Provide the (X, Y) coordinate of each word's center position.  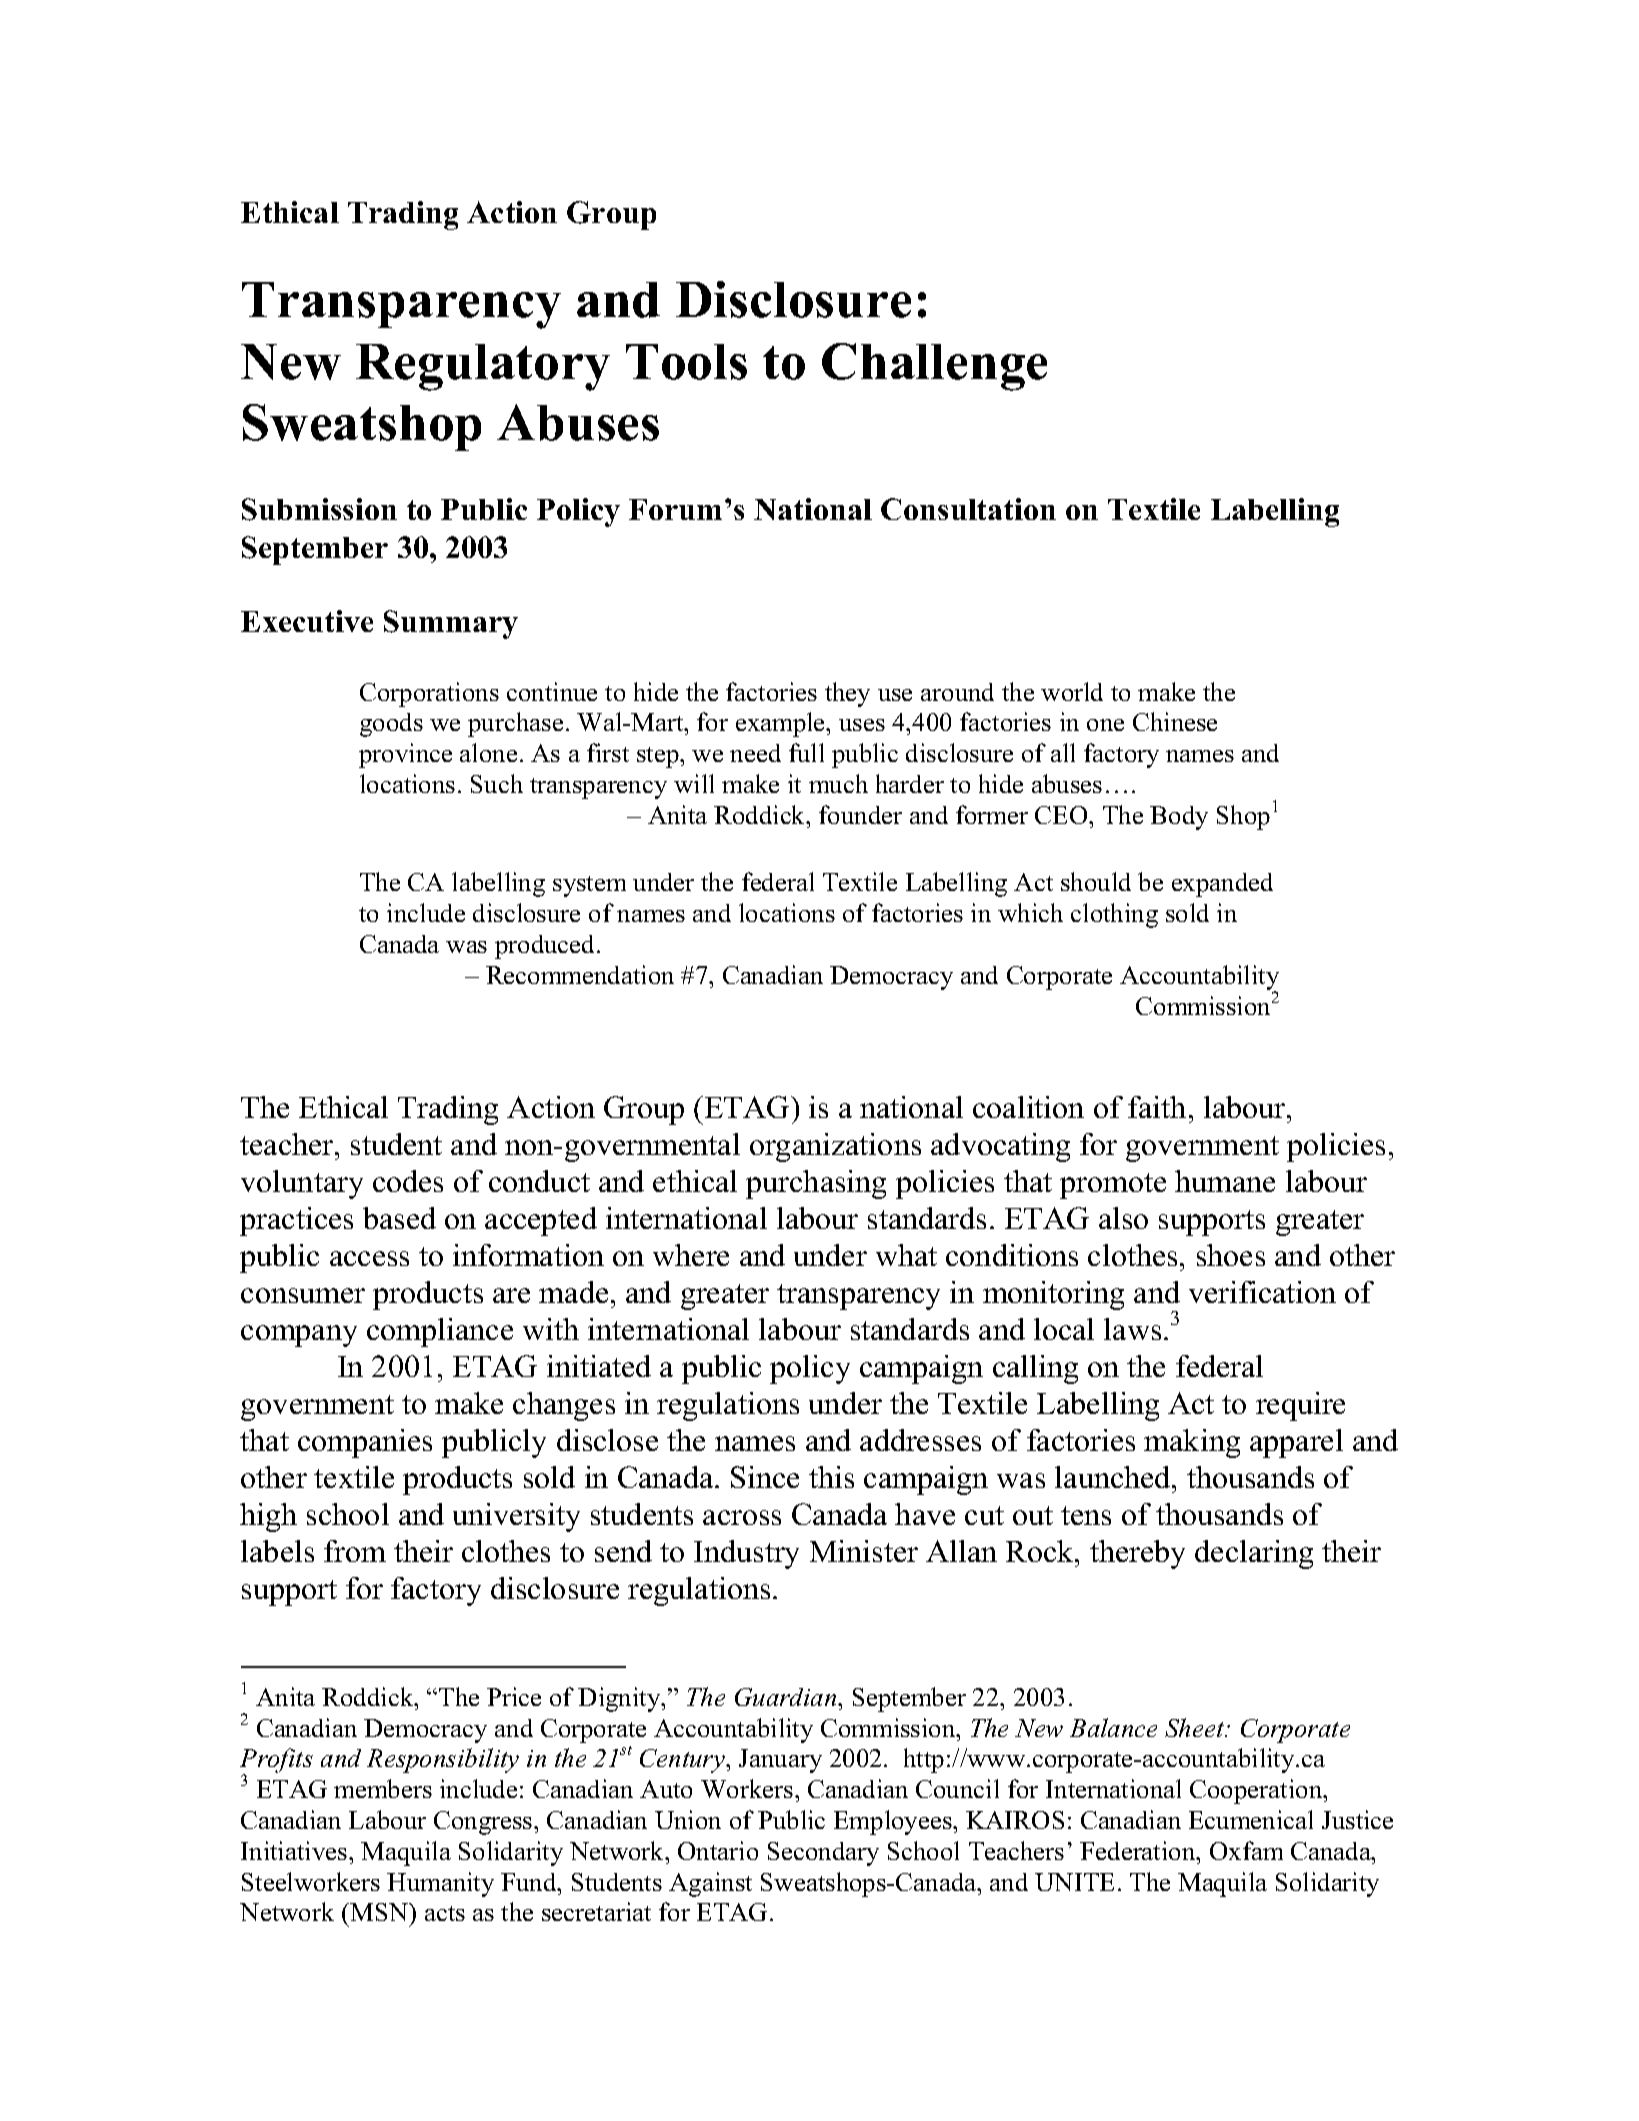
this (831, 1477)
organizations (835, 1147)
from (355, 1551)
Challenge (934, 367)
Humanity (440, 1884)
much (838, 783)
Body (1179, 818)
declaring (1254, 1554)
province (405, 755)
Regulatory (483, 367)
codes (408, 1181)
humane (1225, 1181)
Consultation (968, 509)
